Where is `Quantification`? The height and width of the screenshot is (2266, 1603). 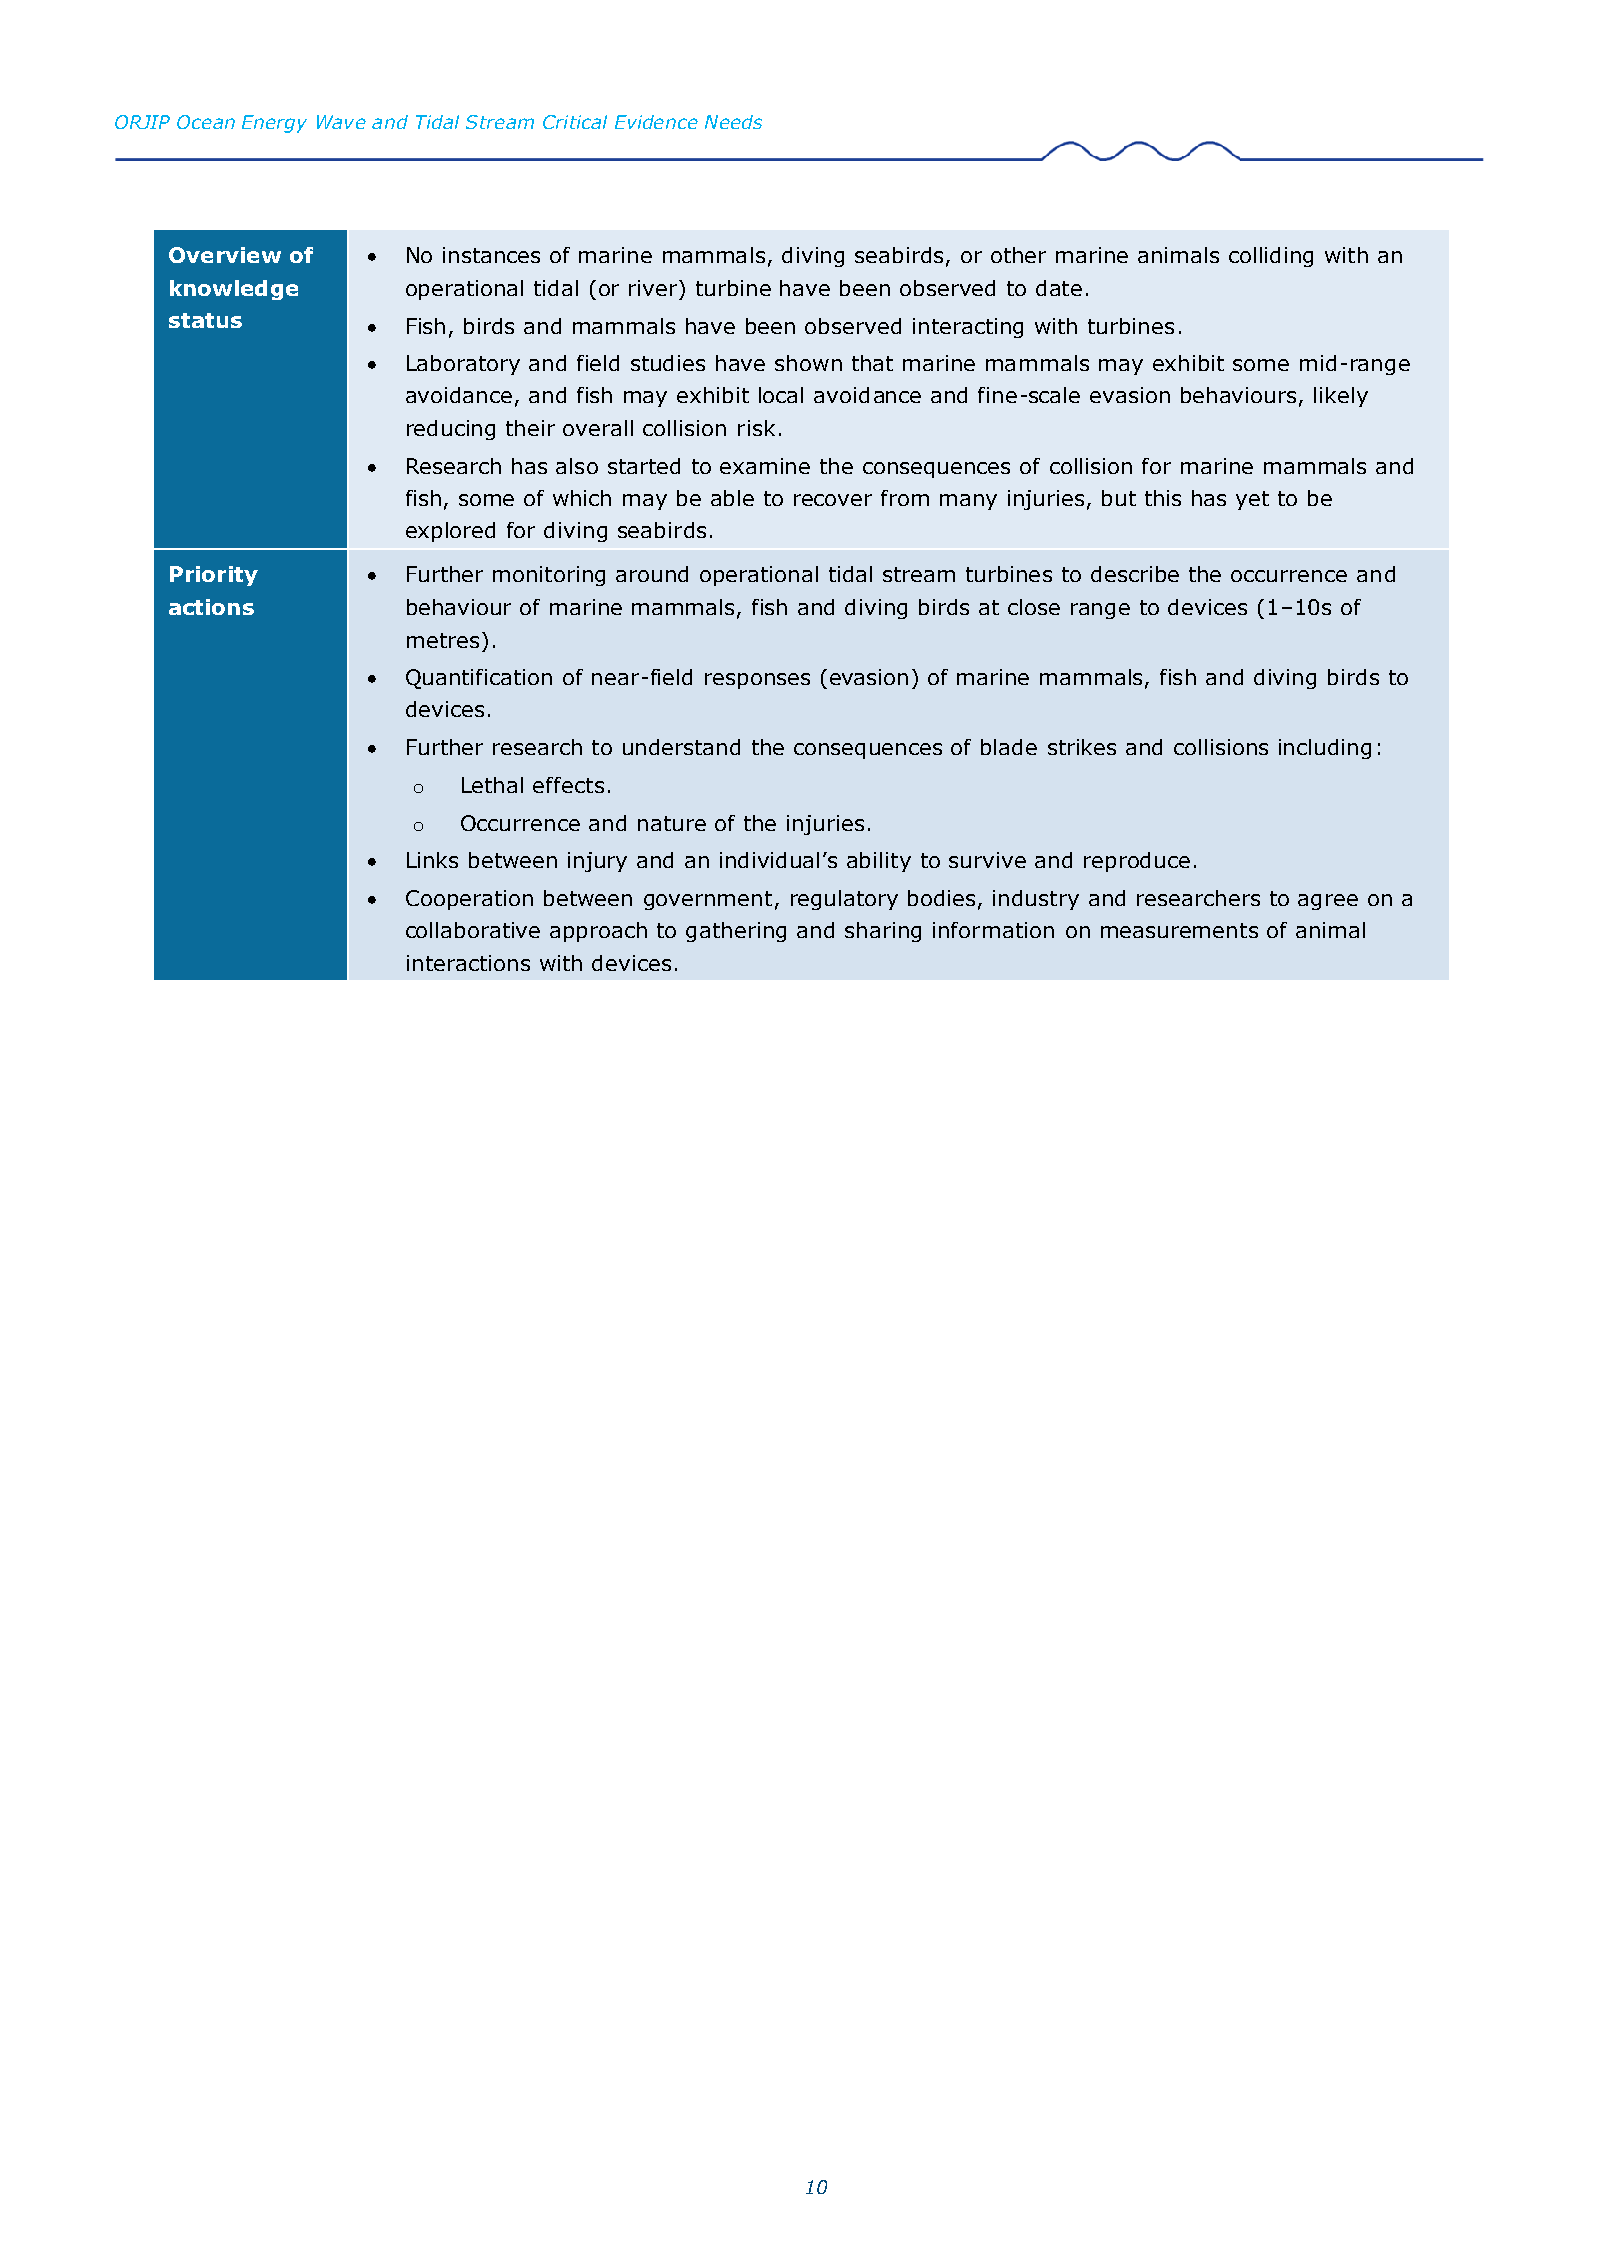 Quantification is located at coordinates (479, 679).
